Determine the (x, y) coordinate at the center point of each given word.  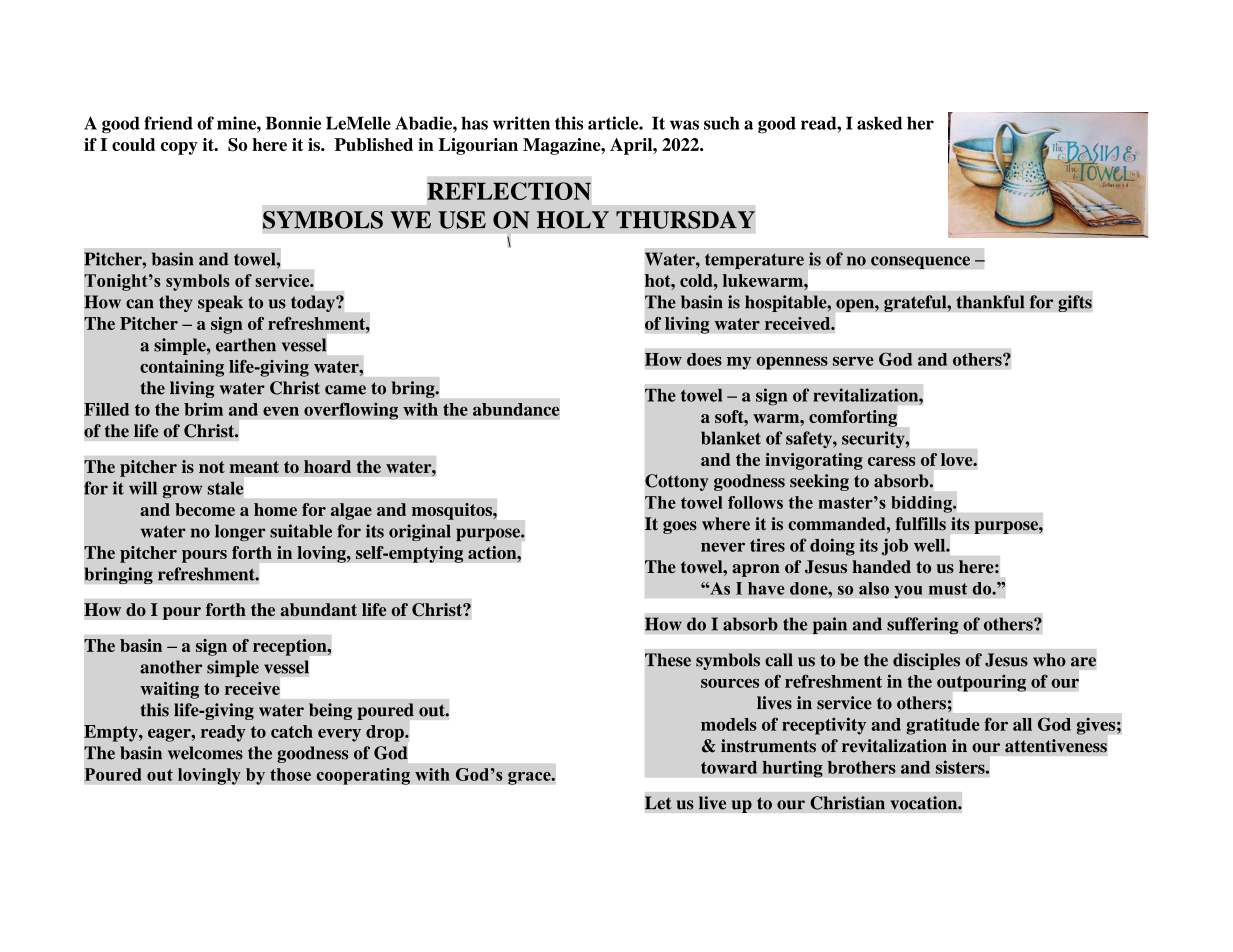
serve (853, 361)
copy (179, 148)
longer (240, 532)
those (290, 774)
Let (658, 803)
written (521, 123)
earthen (246, 345)
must (948, 589)
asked (879, 123)
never (723, 547)
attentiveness (1056, 746)
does (704, 359)
